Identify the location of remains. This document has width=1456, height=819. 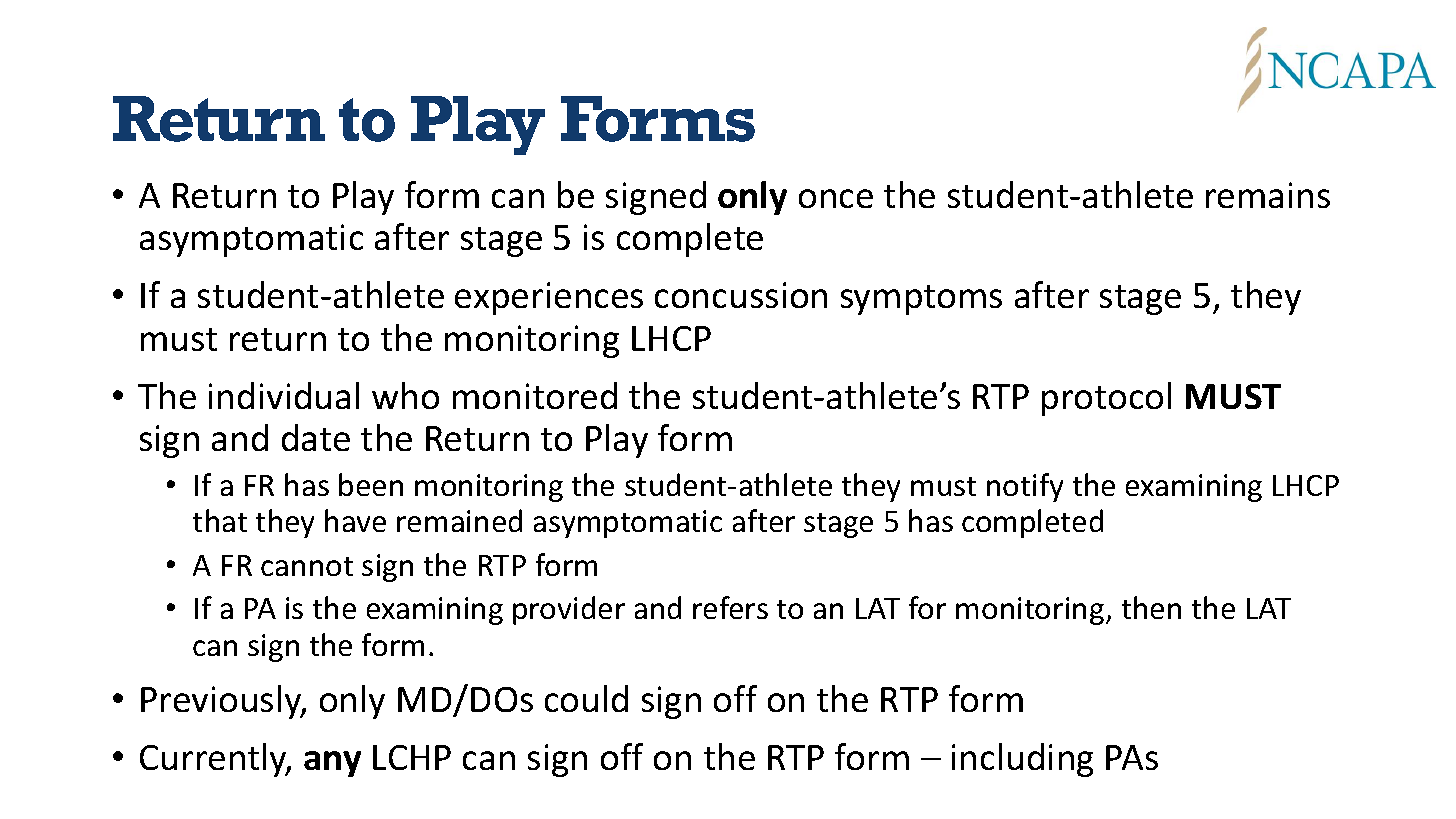
(1268, 195).
